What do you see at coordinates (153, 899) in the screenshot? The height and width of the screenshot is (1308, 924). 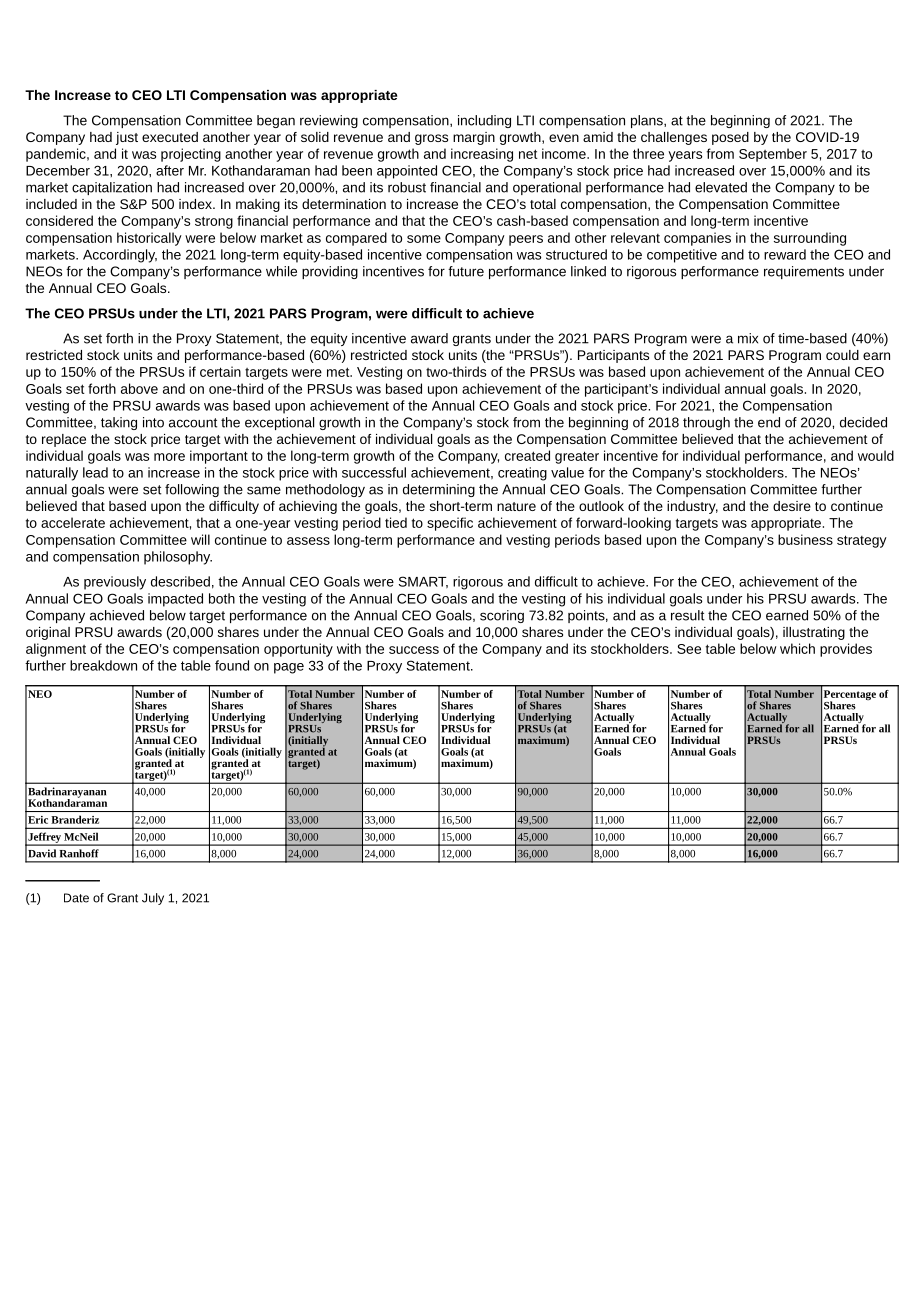 I see `July` at bounding box center [153, 899].
